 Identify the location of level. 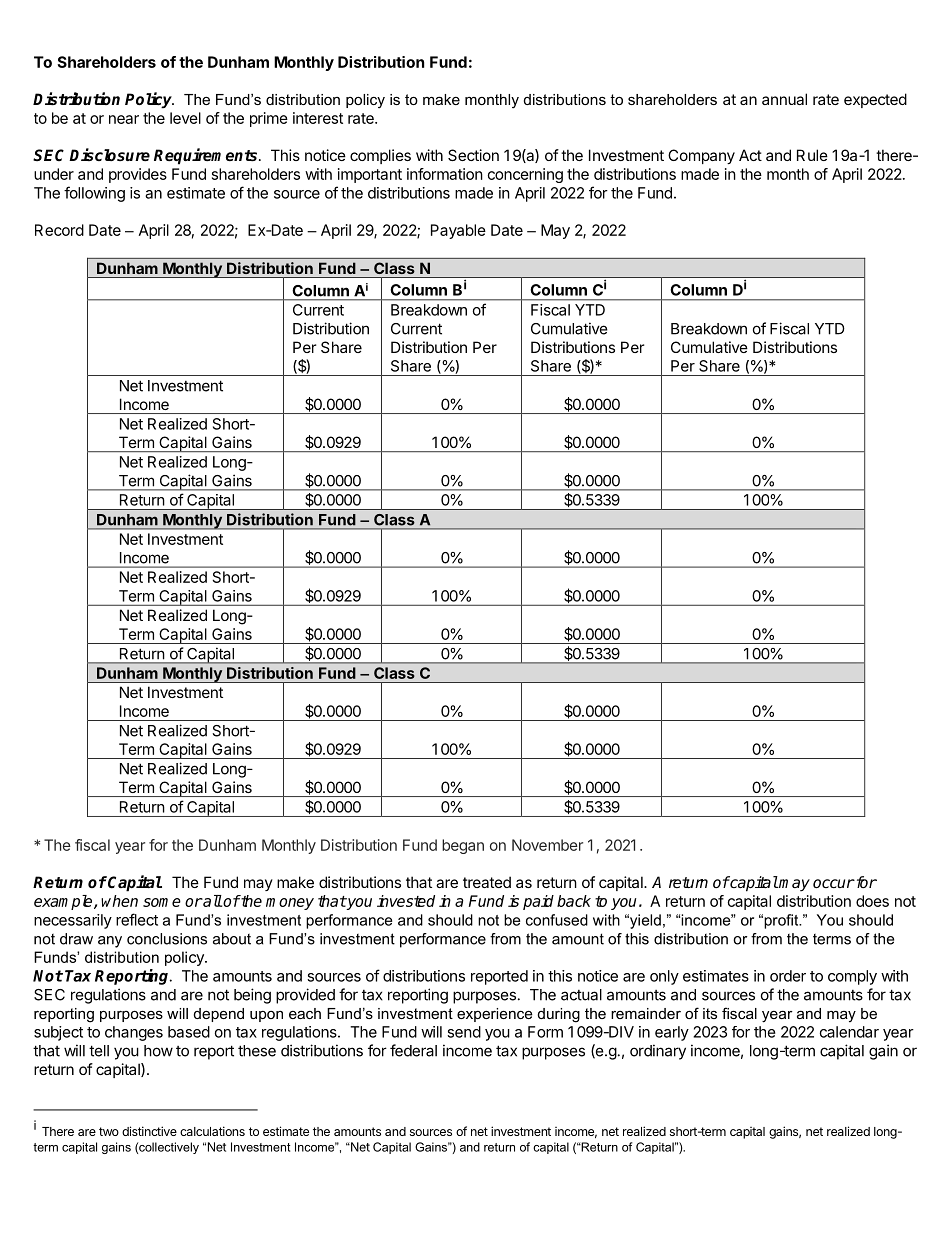
(185, 118).
